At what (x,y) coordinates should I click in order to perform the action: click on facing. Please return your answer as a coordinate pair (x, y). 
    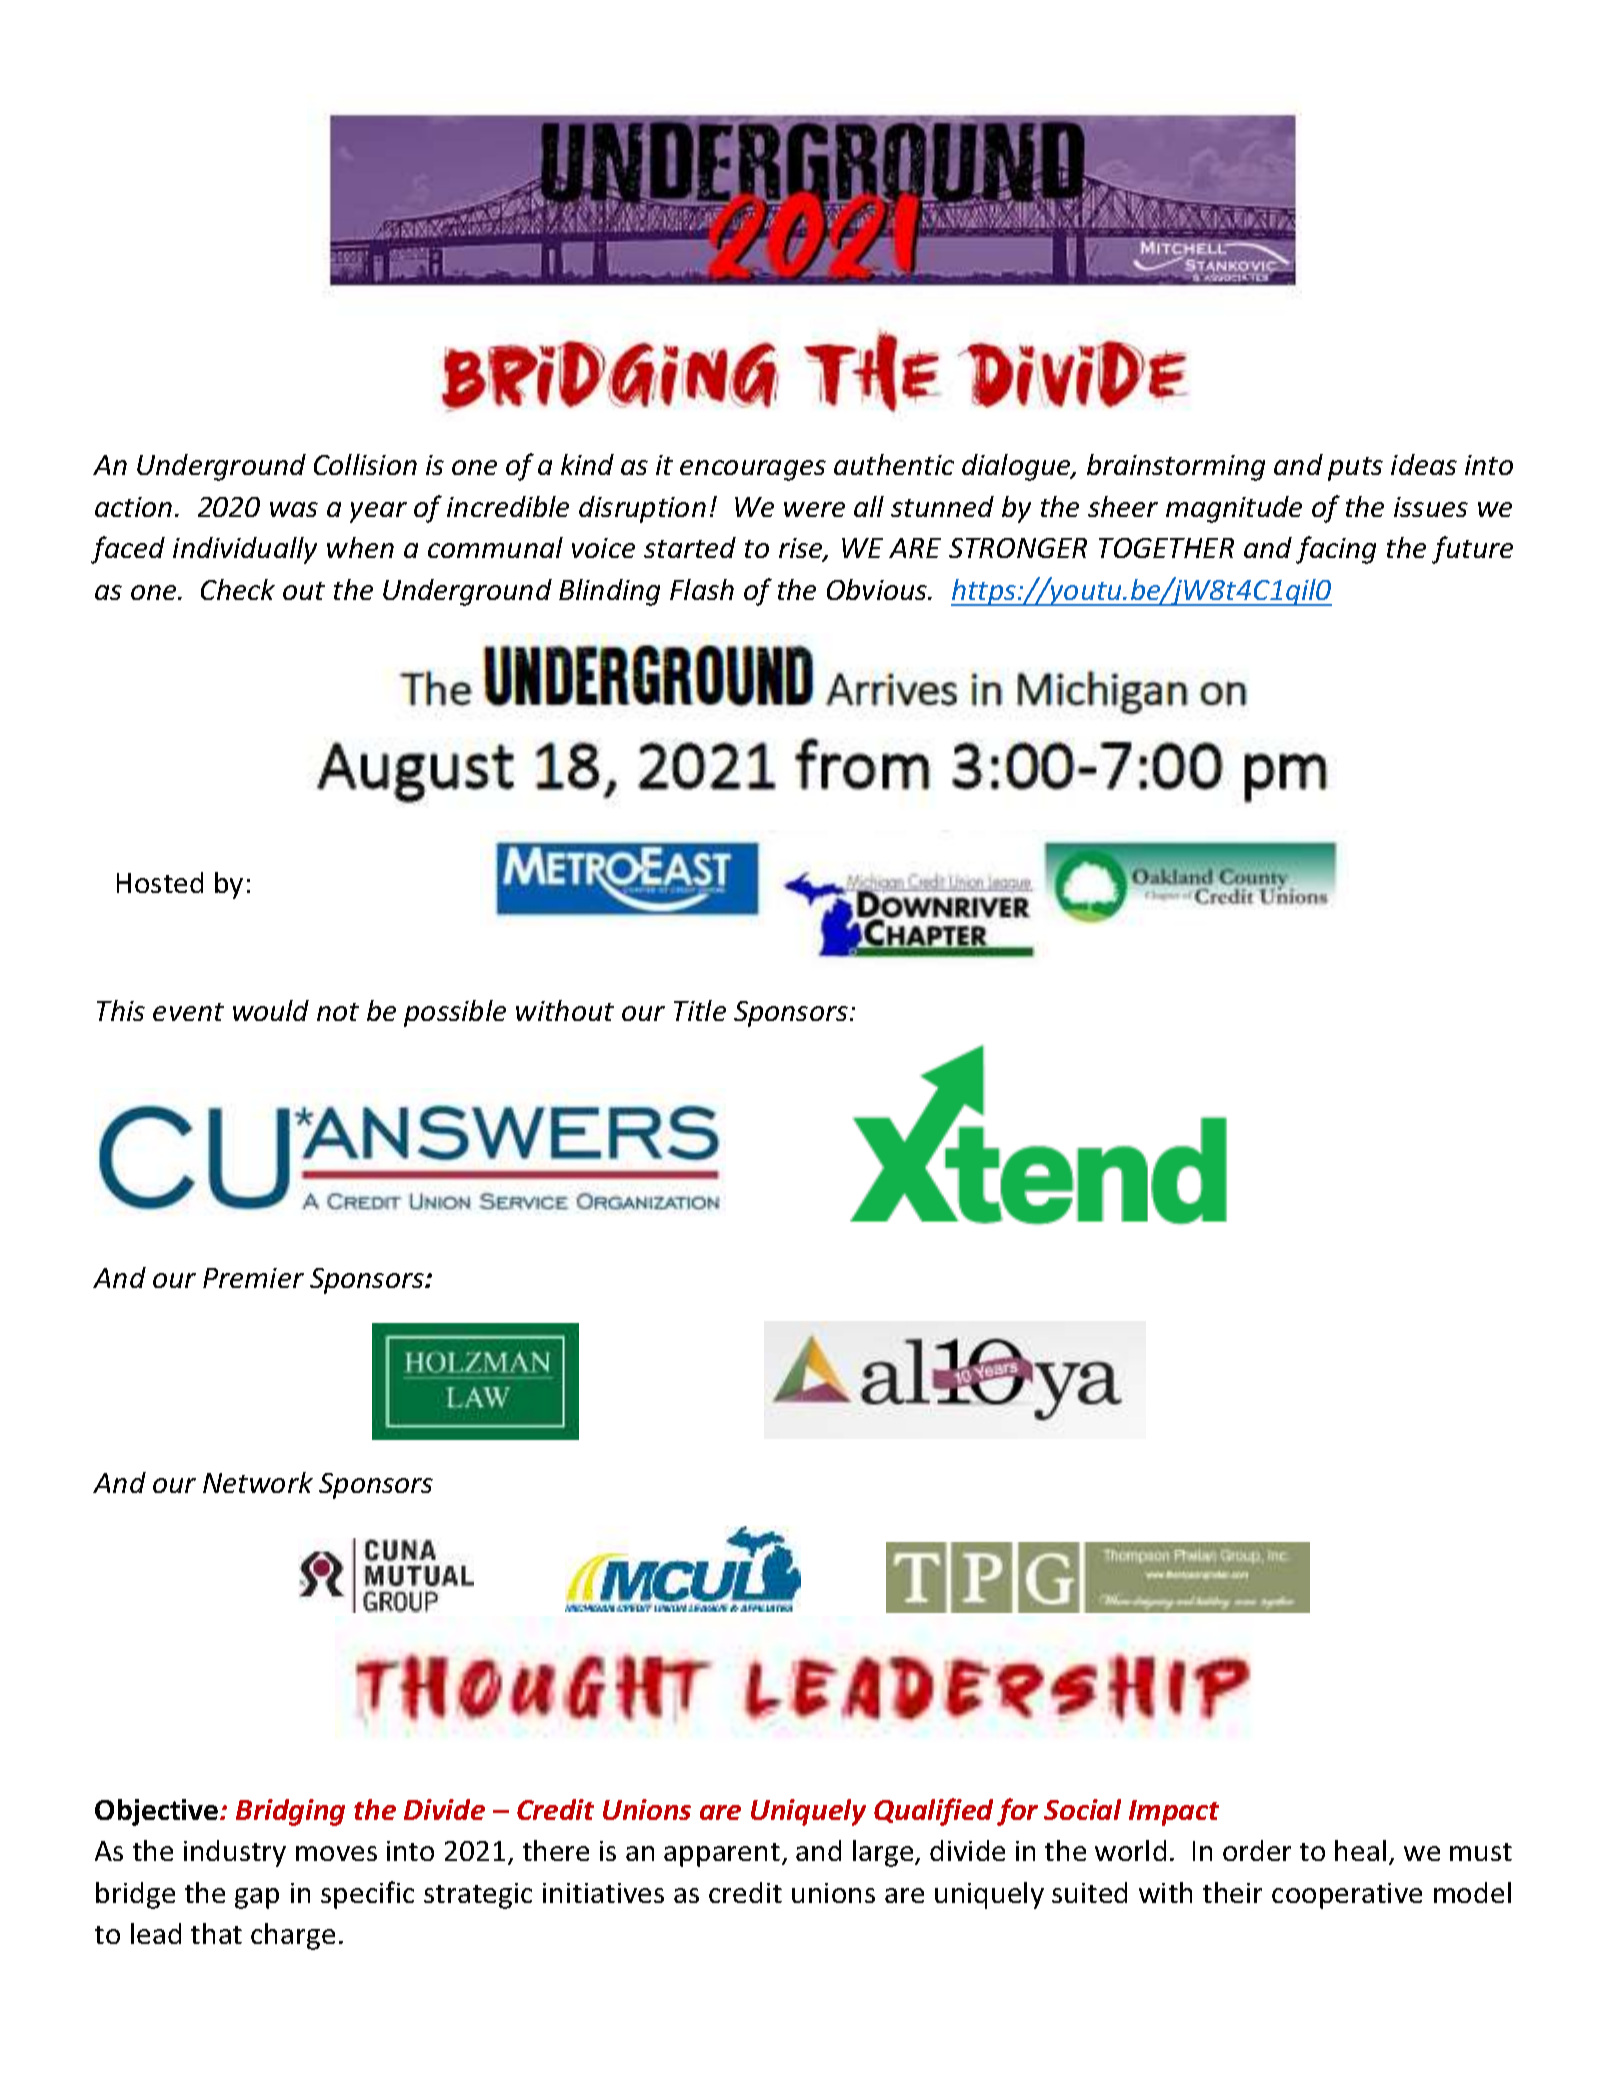
    Looking at the image, I should click on (1336, 550).
